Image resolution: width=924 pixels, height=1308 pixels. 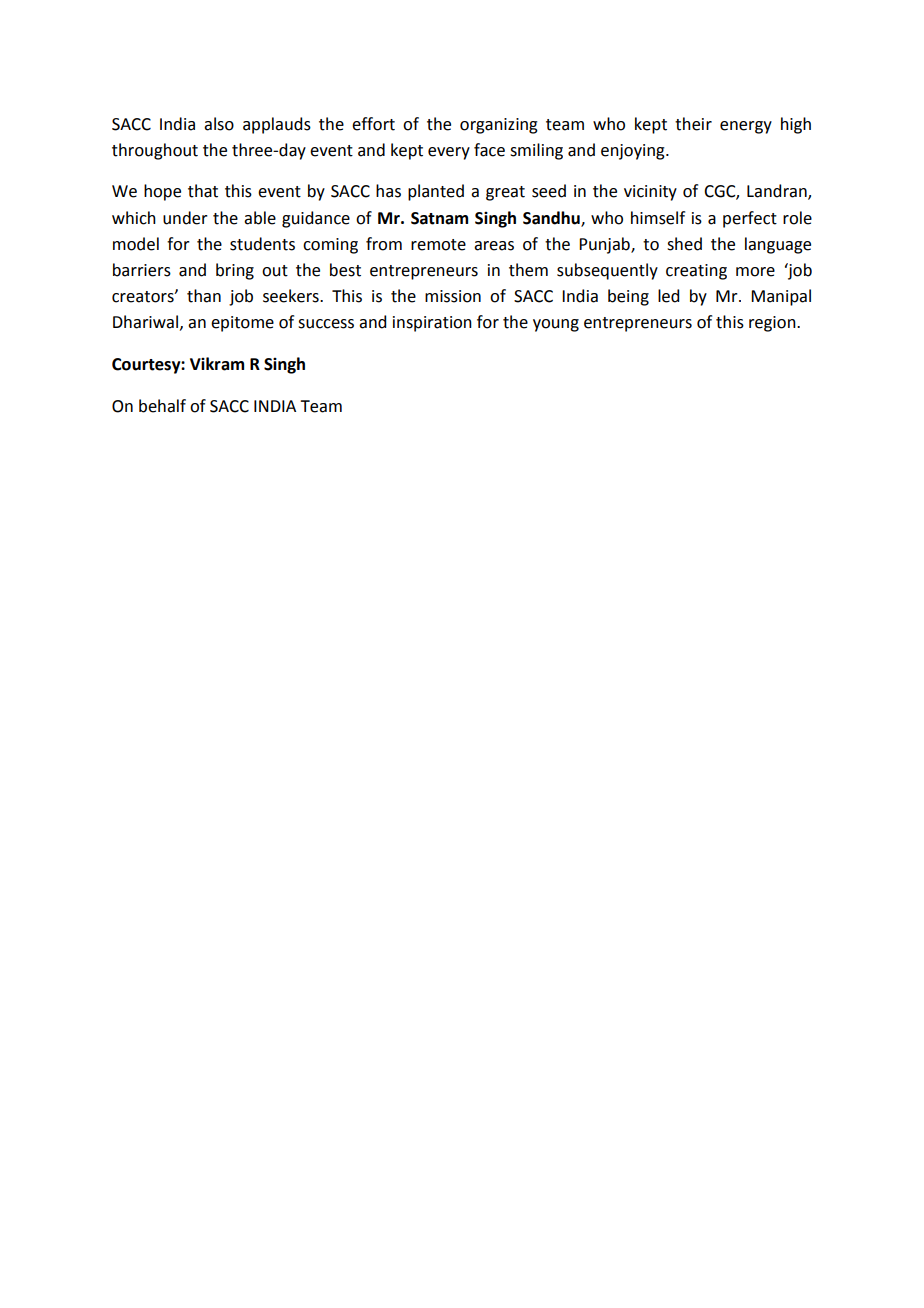 What do you see at coordinates (746, 127) in the document?
I see `energy` at bounding box center [746, 127].
